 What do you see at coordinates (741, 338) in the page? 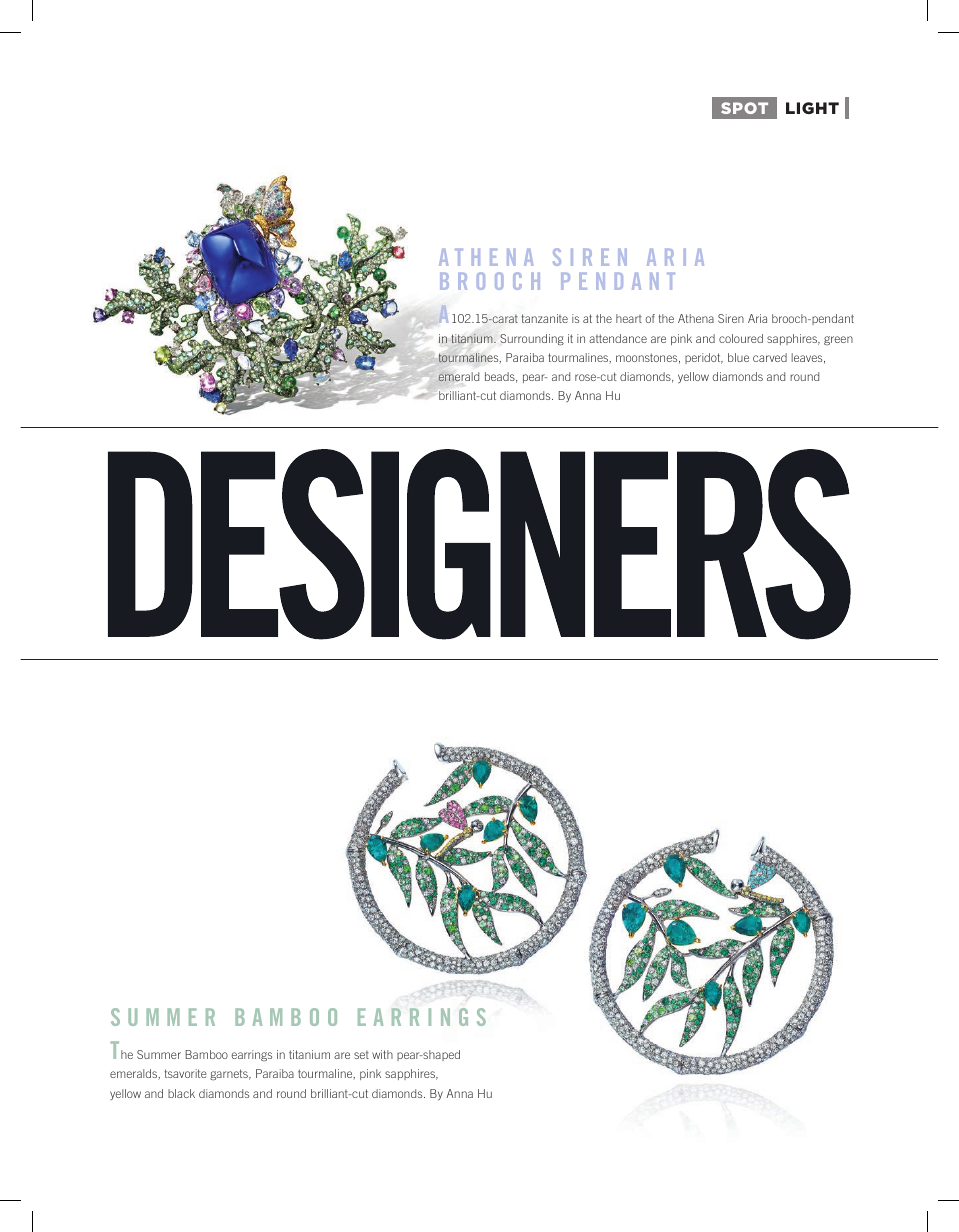
I see `coloured` at bounding box center [741, 338].
